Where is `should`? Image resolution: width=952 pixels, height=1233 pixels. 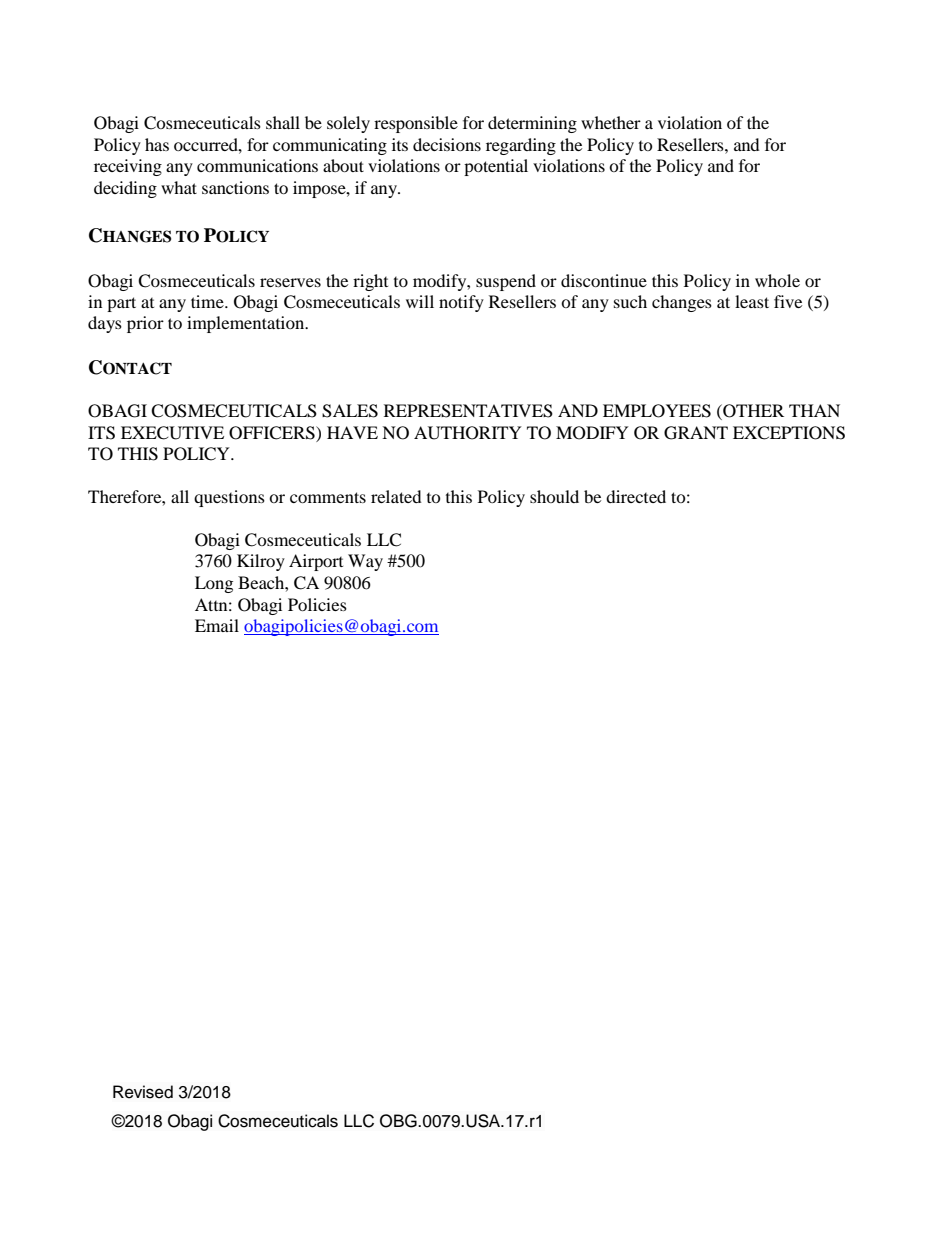
should is located at coordinates (554, 496).
